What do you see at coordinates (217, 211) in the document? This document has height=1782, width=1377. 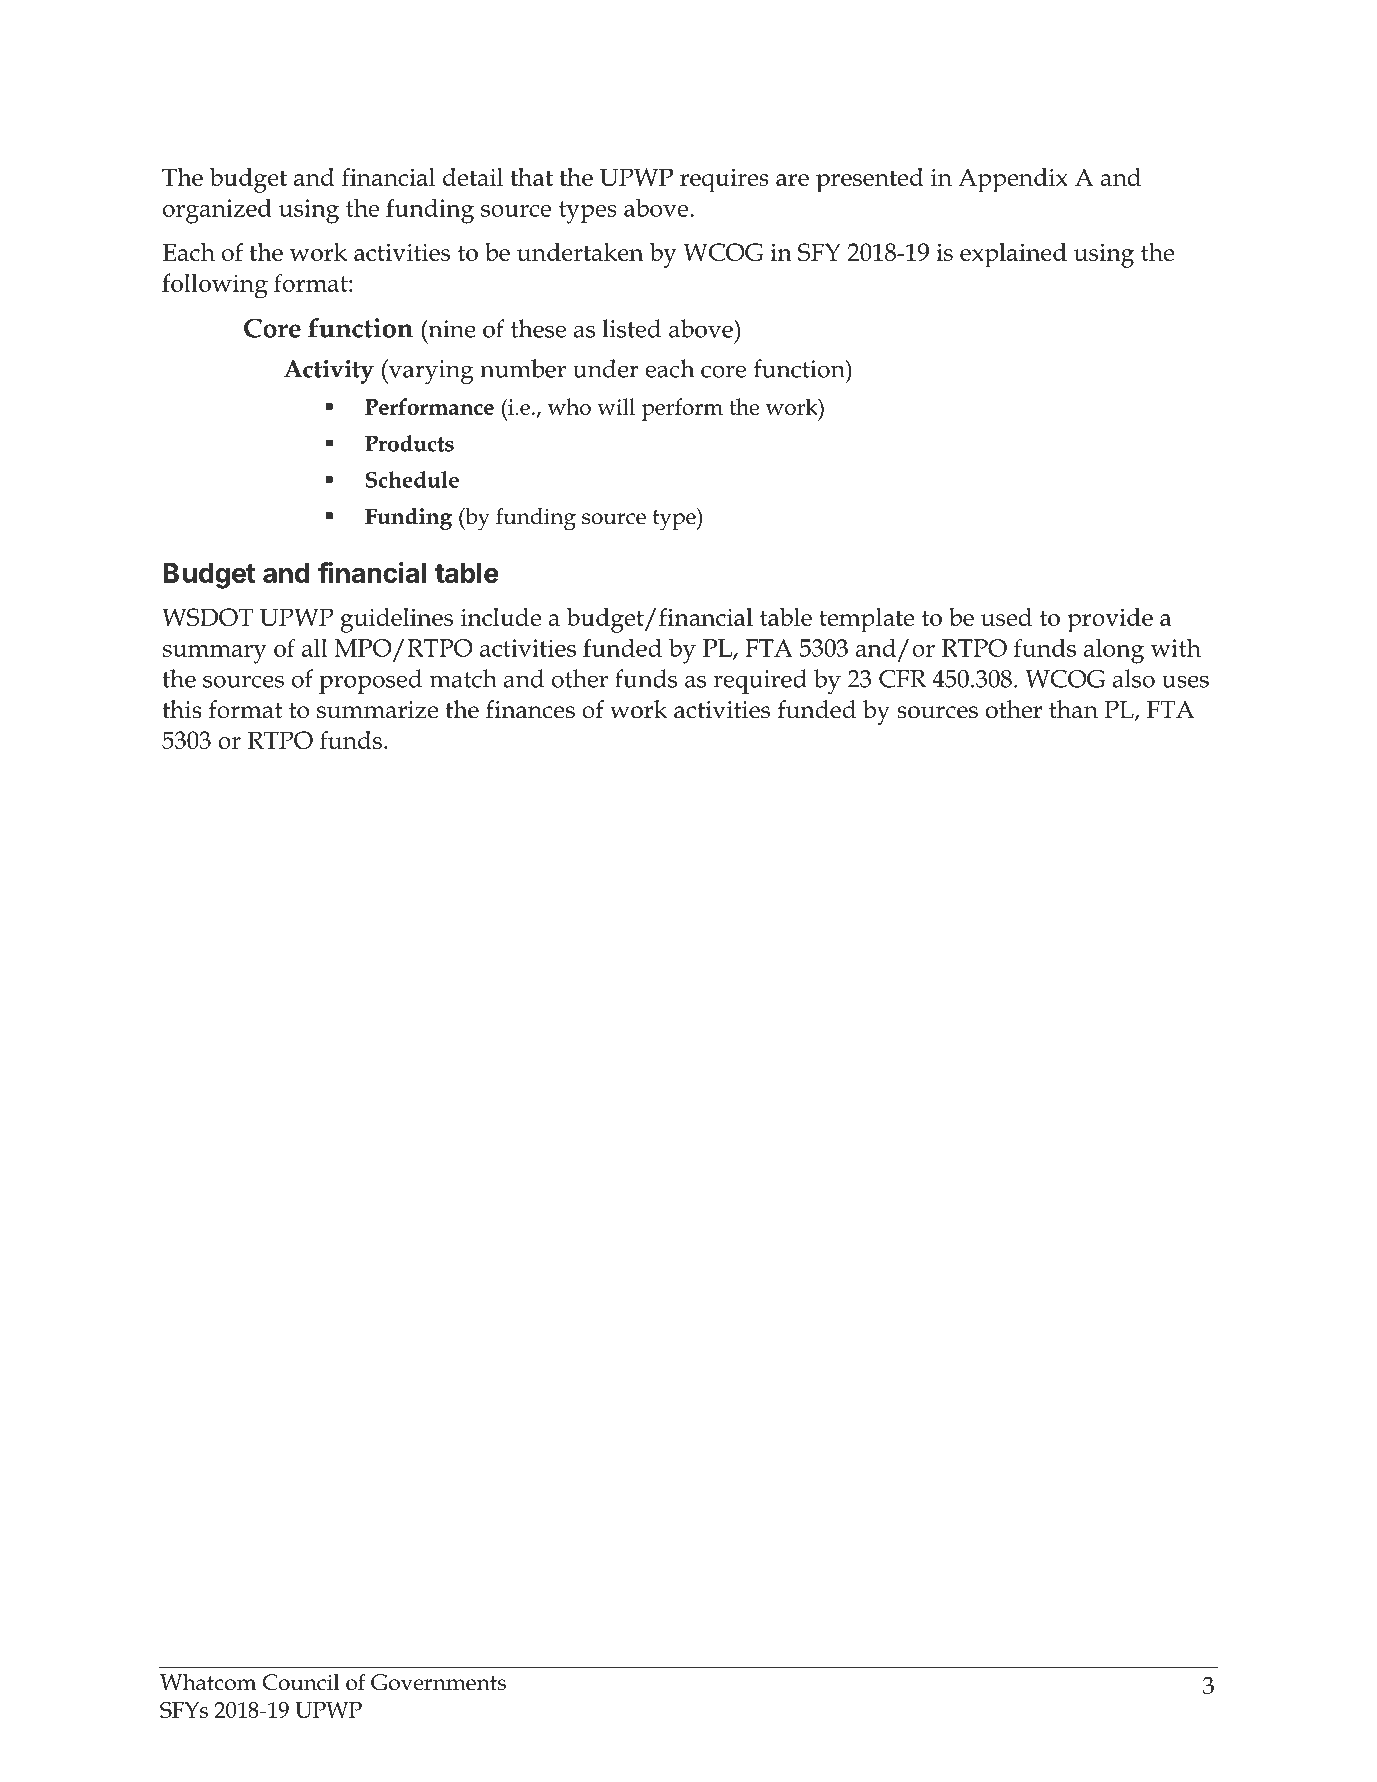 I see `organized` at bounding box center [217, 211].
